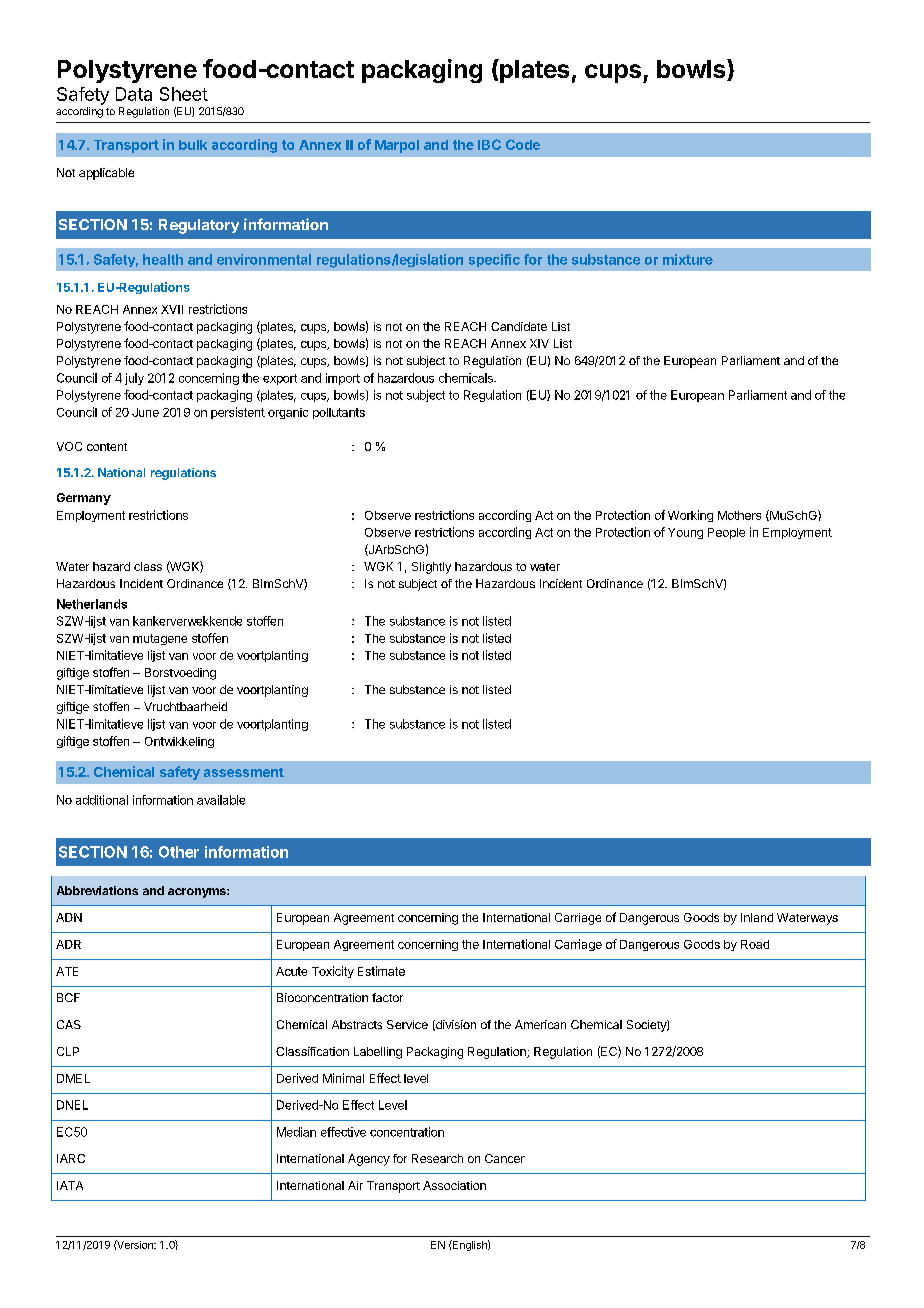 The width and height of the page is (924, 1308). Describe the element at coordinates (70, 1185) in the page. I see `IATA` at that location.
